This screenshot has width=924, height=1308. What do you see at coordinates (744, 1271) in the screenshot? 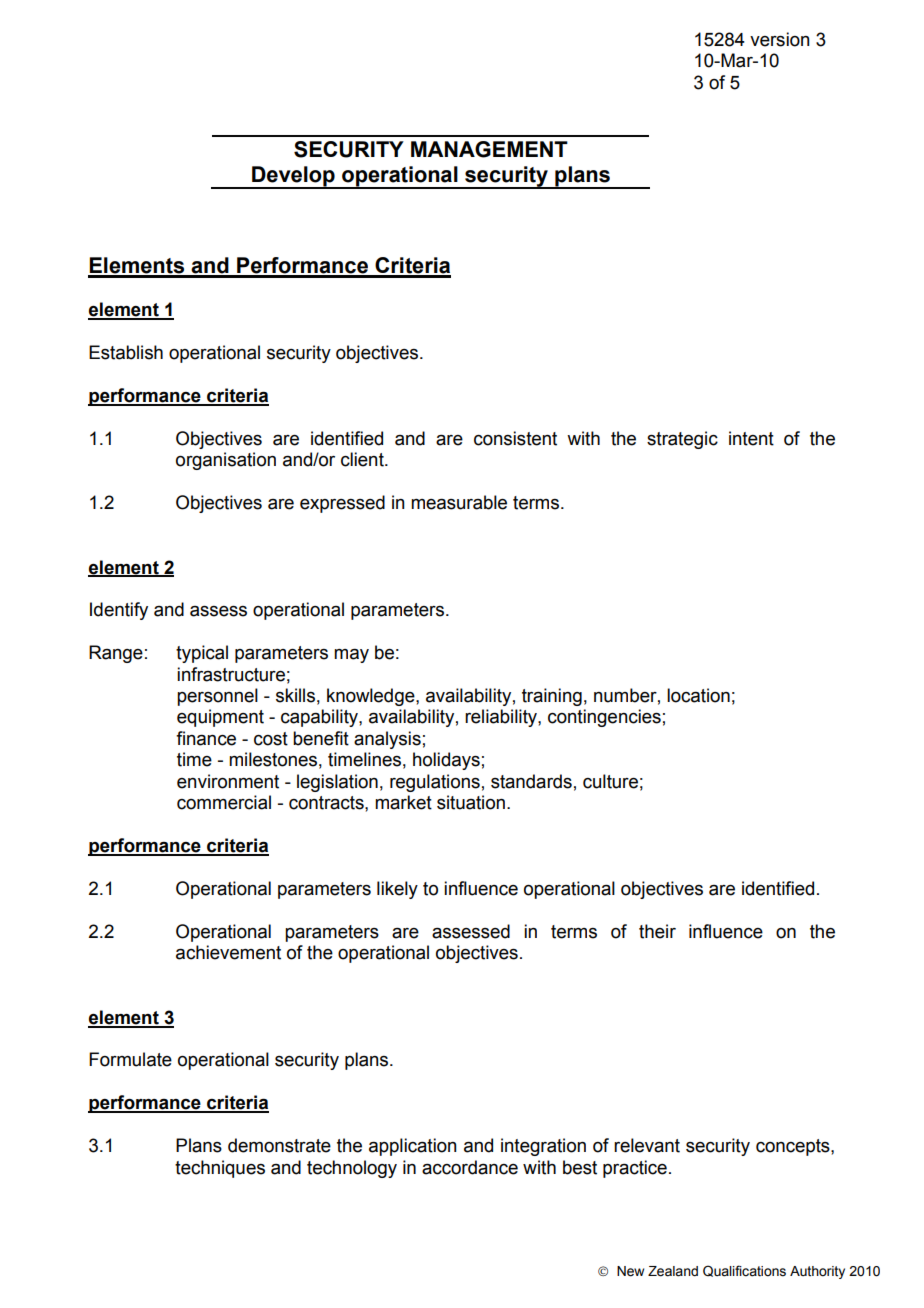
I see `Qualifications` at bounding box center [744, 1271].
